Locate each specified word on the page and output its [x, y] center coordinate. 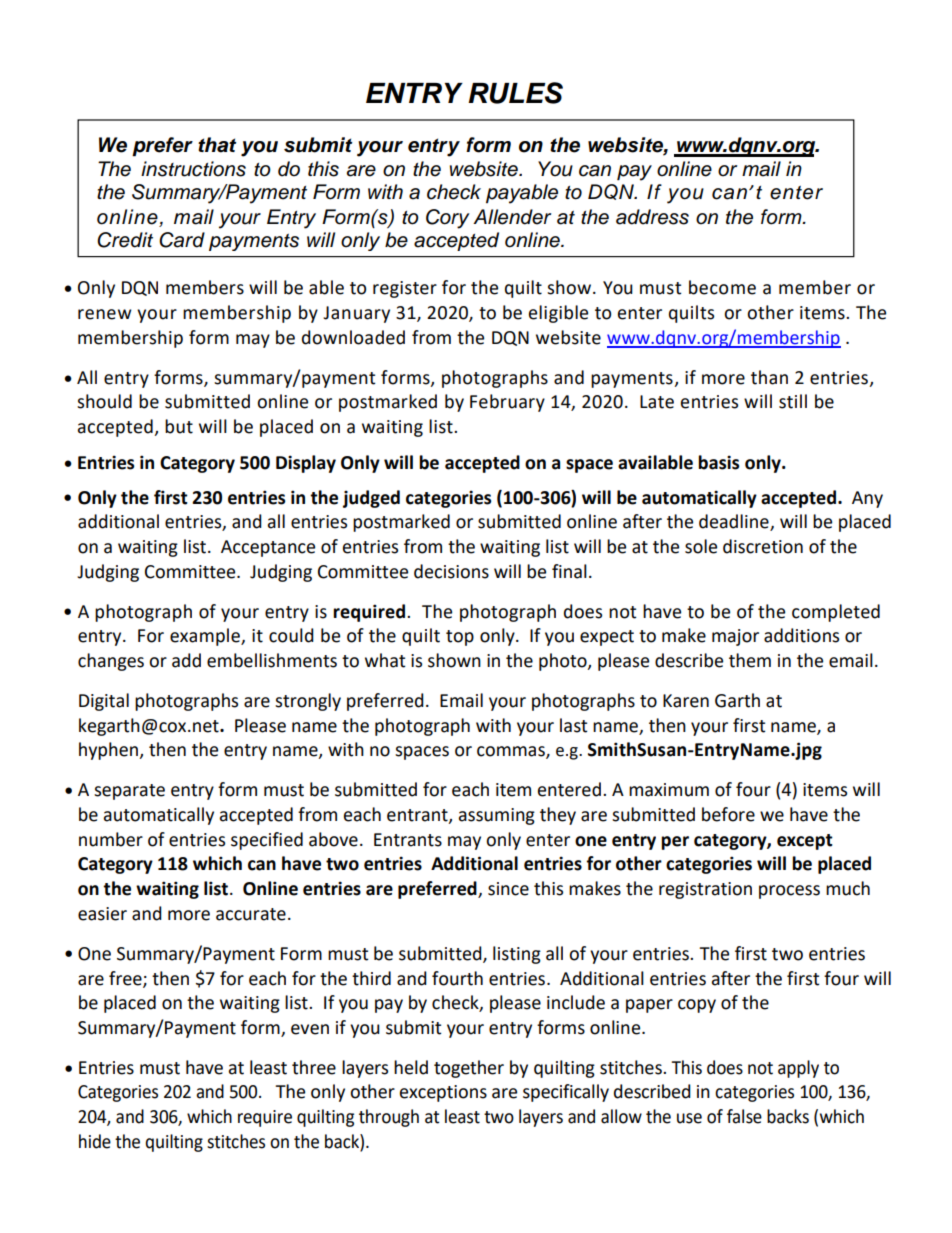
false [744, 1116]
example [206, 637]
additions [801, 635]
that [217, 145]
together [469, 1069]
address [652, 217]
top [460, 638]
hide [95, 1141]
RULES [515, 93]
